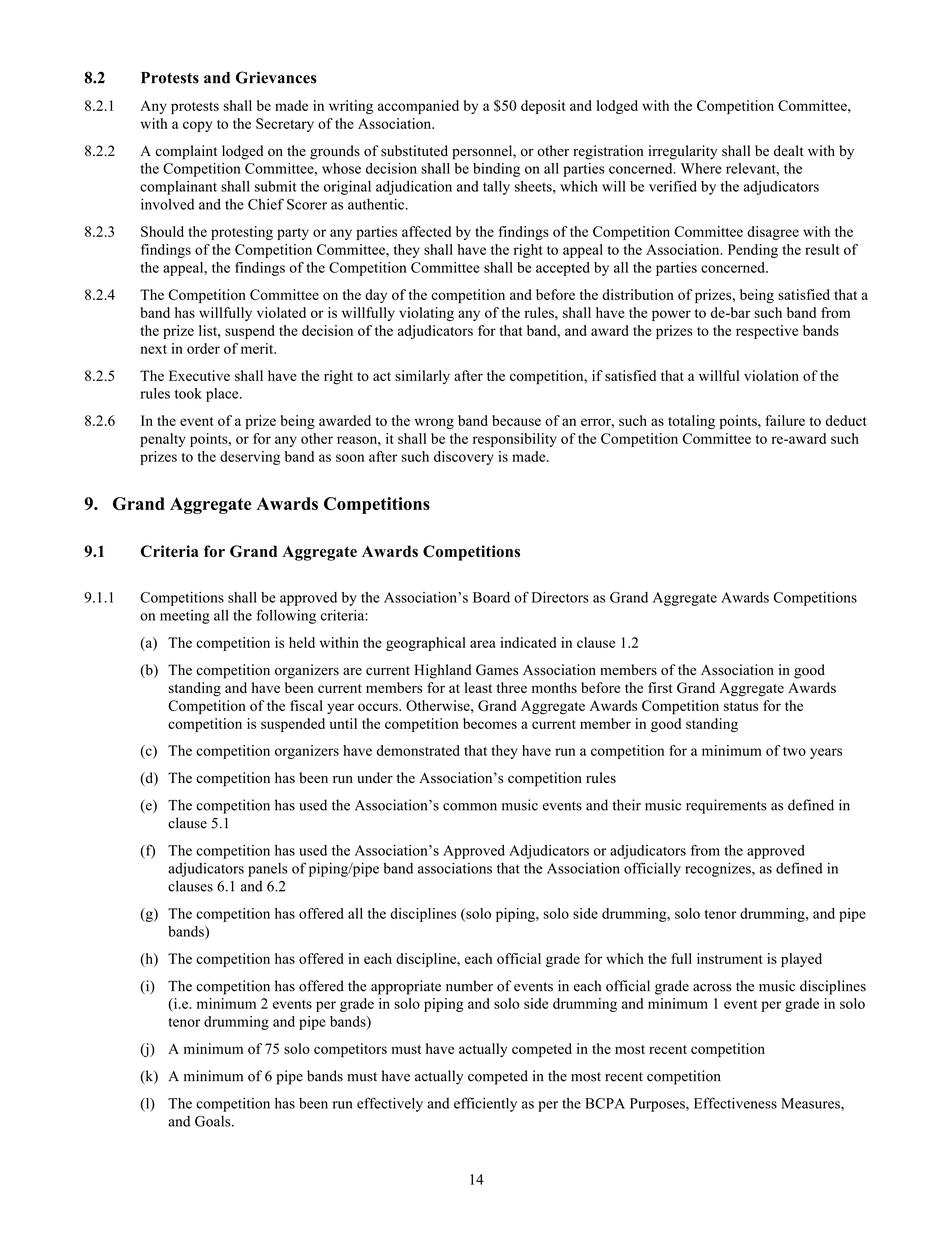 This page has height=1233, width=952. Describe the element at coordinates (491, 597) in the page. I see `Board` at that location.
